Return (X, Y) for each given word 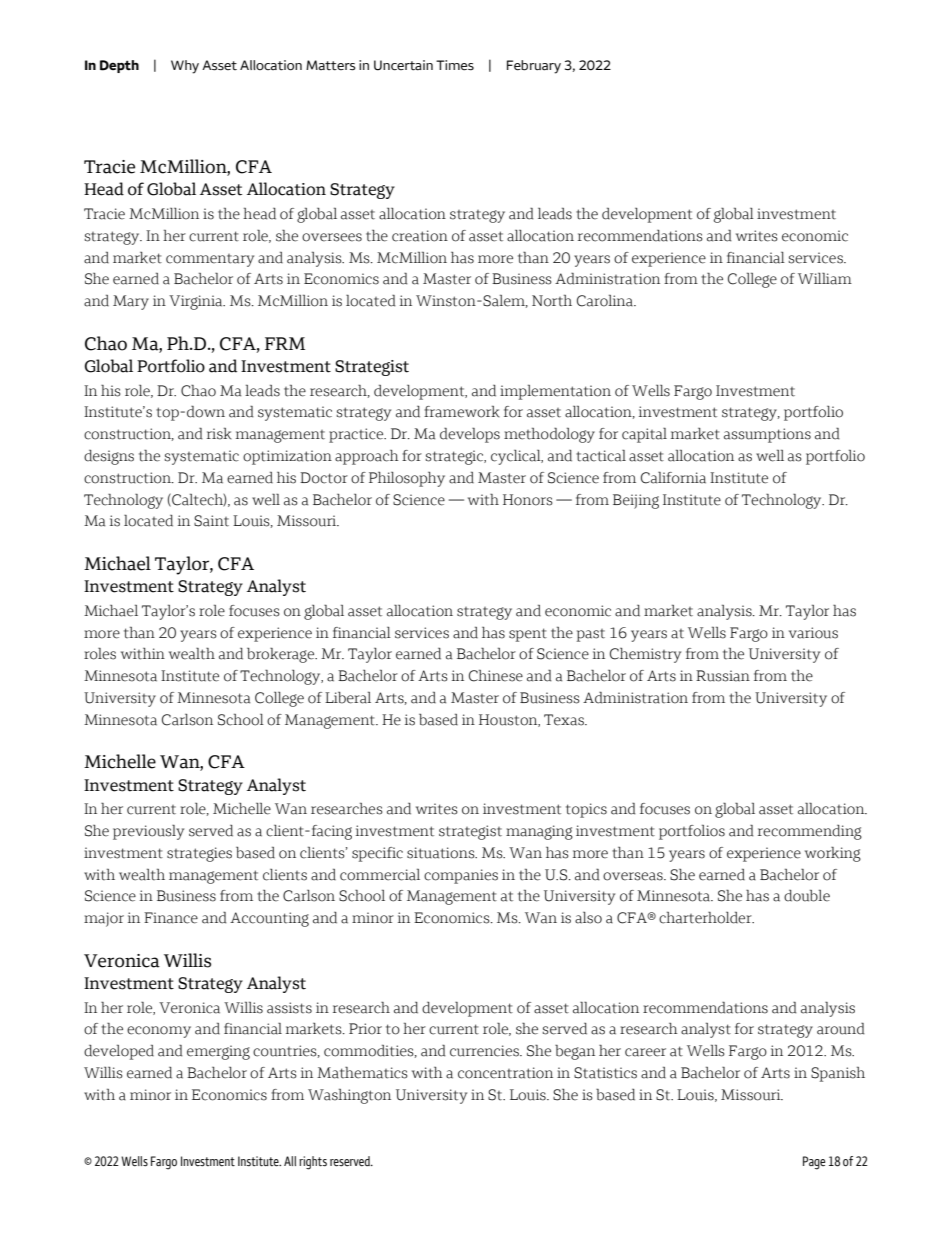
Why (185, 67)
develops (470, 435)
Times (455, 65)
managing (539, 832)
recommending (810, 832)
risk (219, 434)
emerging (218, 1052)
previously (148, 832)
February (534, 67)
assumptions (767, 435)
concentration (505, 1073)
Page (814, 1163)
